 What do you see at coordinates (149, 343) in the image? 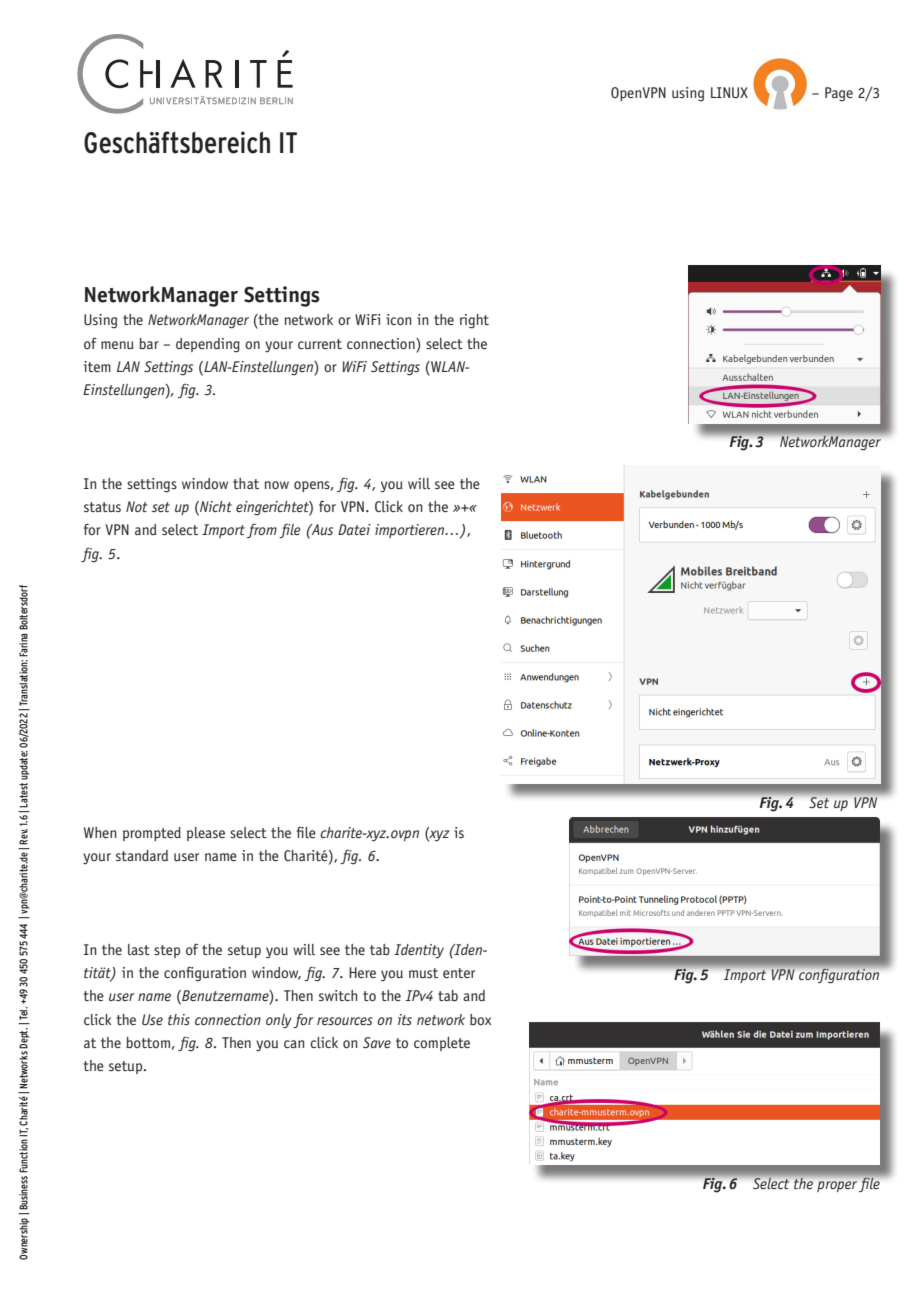
I see `bar` at bounding box center [149, 343].
